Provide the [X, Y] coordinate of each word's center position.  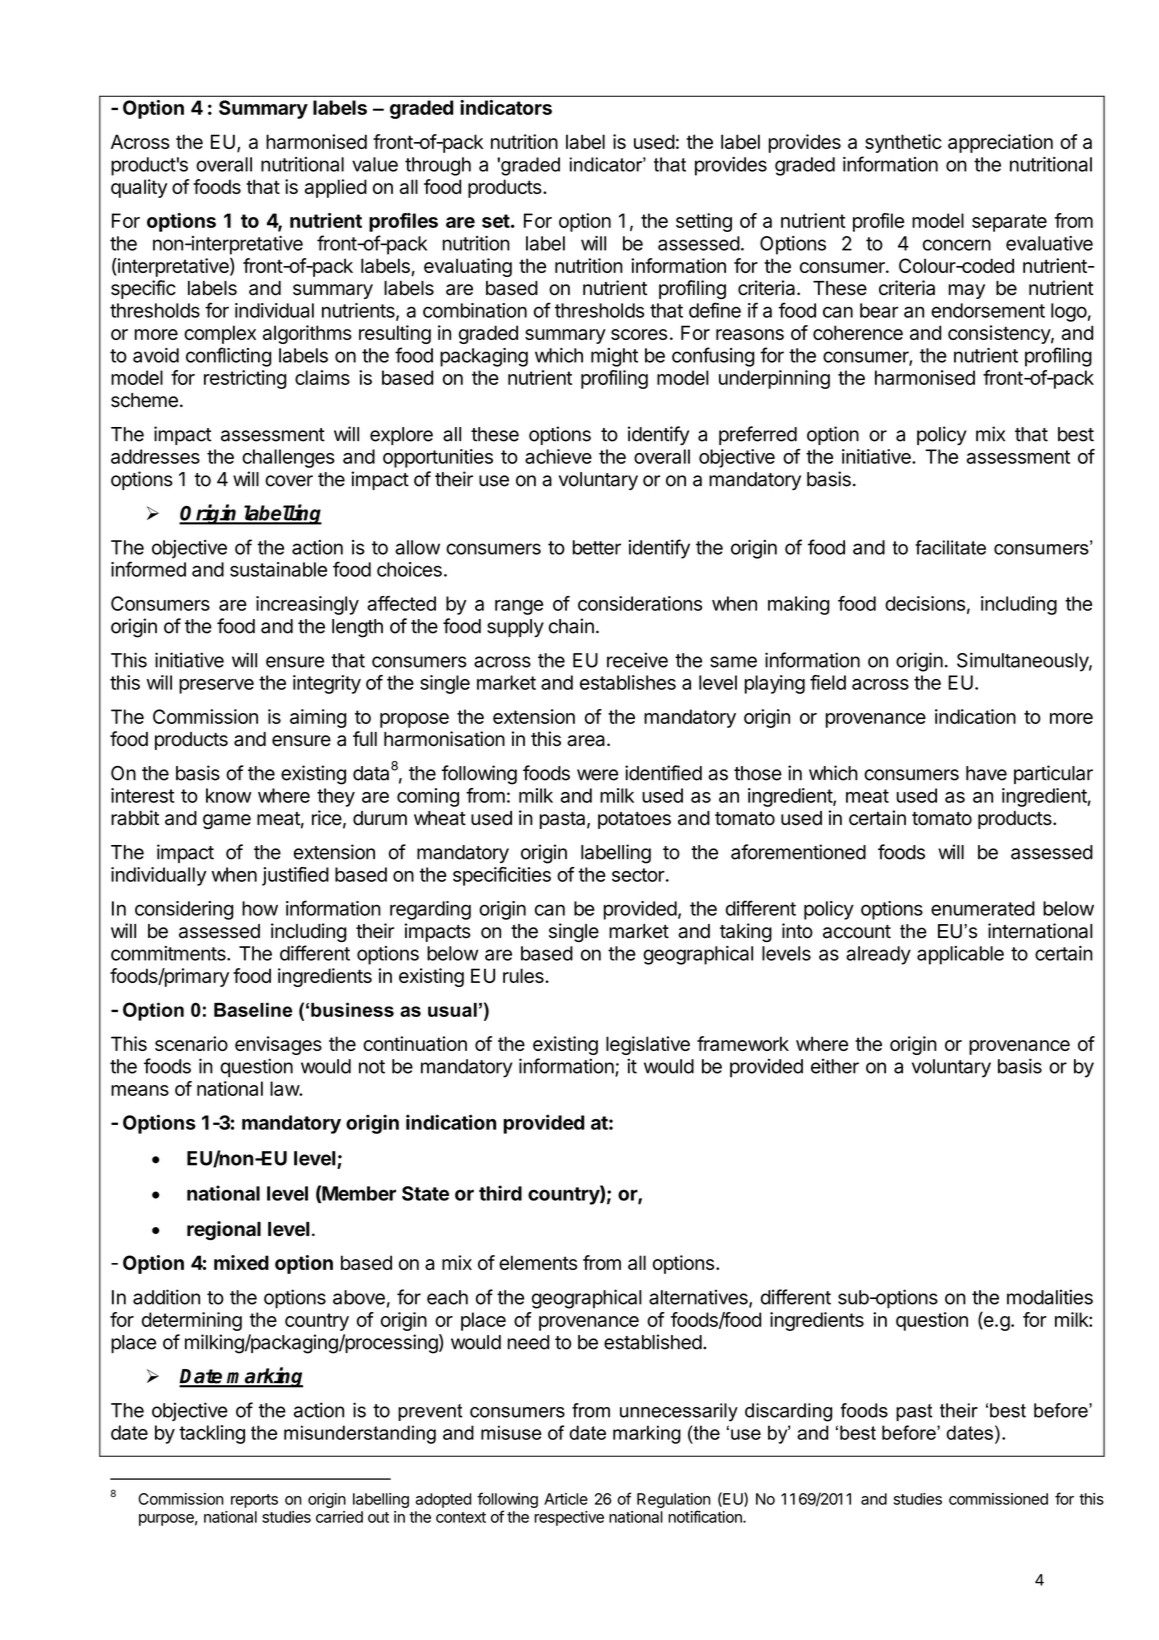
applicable [960, 955]
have [986, 773]
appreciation [1000, 143]
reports [254, 1501]
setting [704, 222]
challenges [288, 458]
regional [224, 1231]
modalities [1050, 1297]
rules [524, 975]
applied [336, 188]
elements [538, 1262]
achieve [558, 456]
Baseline [253, 1010]
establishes [628, 682]
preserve [216, 686]
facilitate [950, 547]
